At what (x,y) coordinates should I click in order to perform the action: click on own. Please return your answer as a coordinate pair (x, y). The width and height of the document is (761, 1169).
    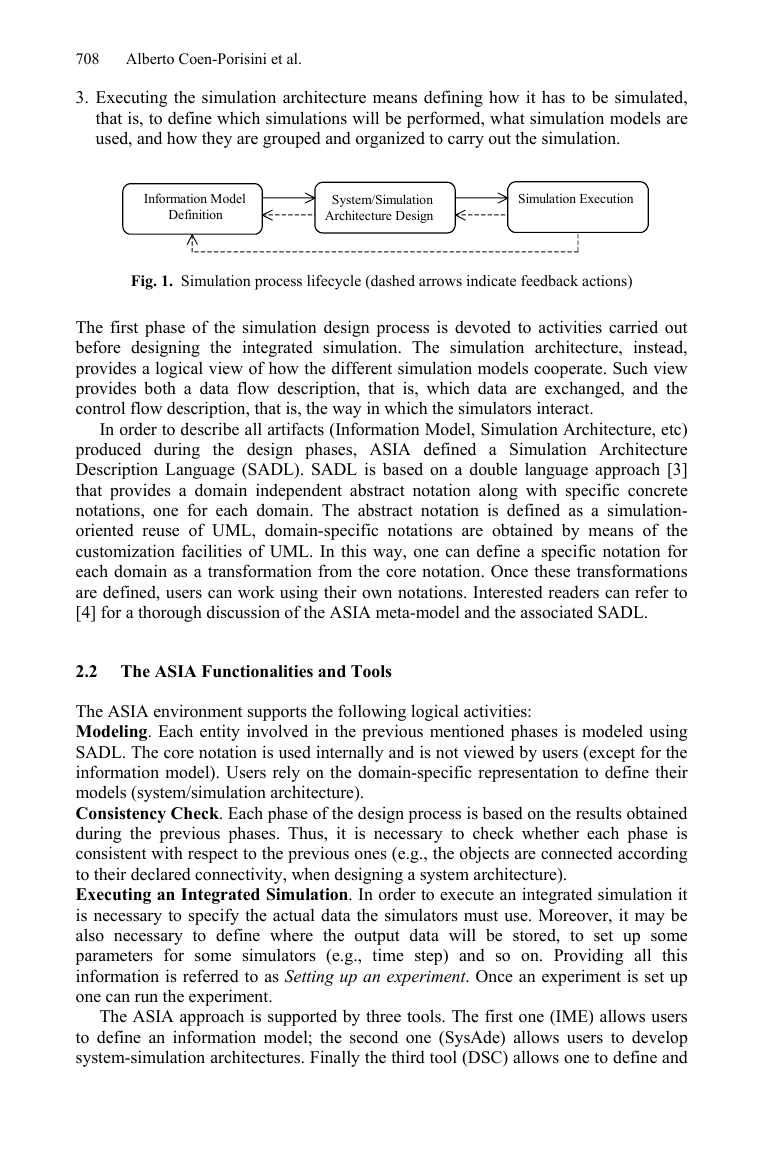
    Looking at the image, I should click on (377, 594).
